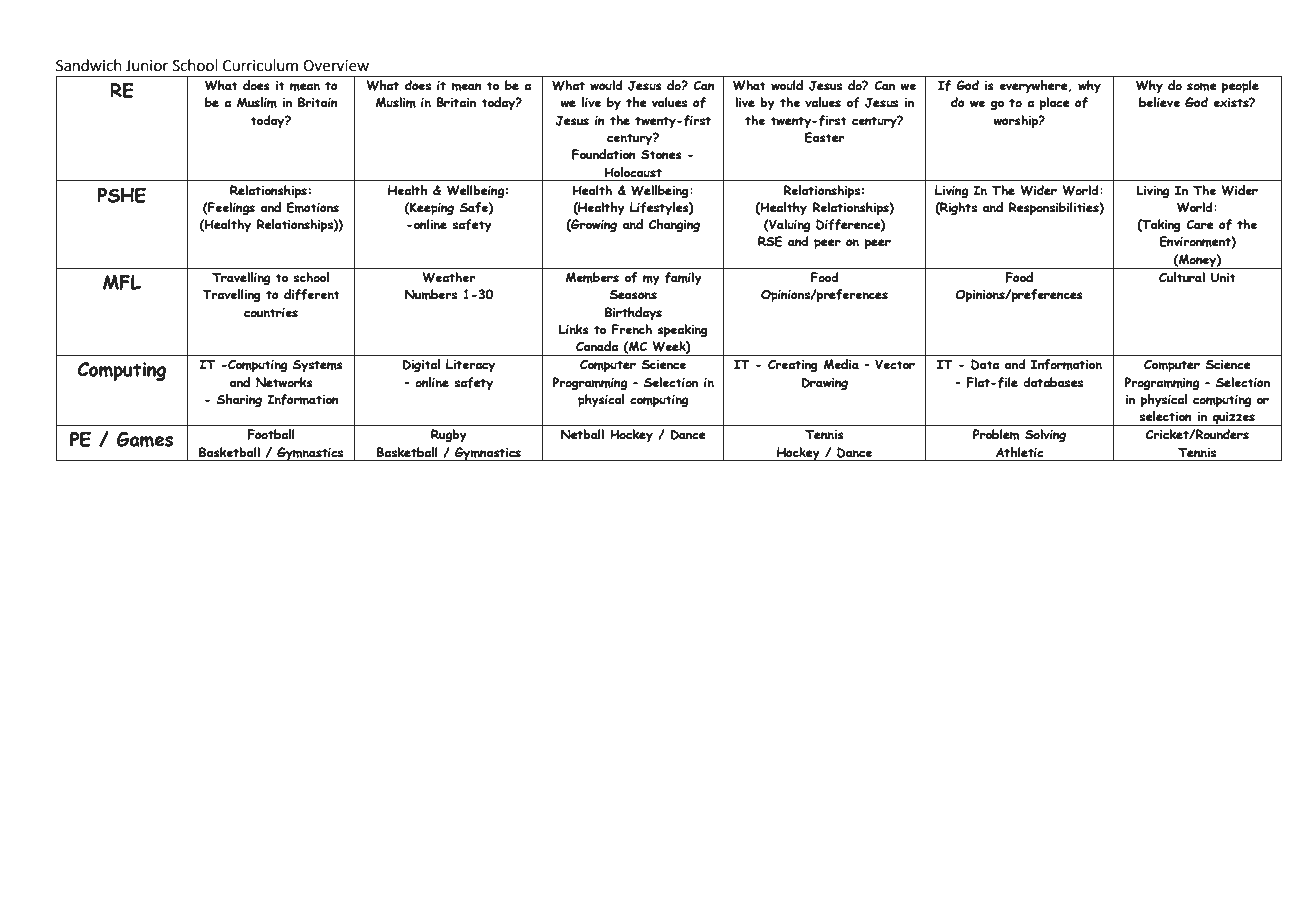  I want to click on Holocaust, so click(633, 172).
